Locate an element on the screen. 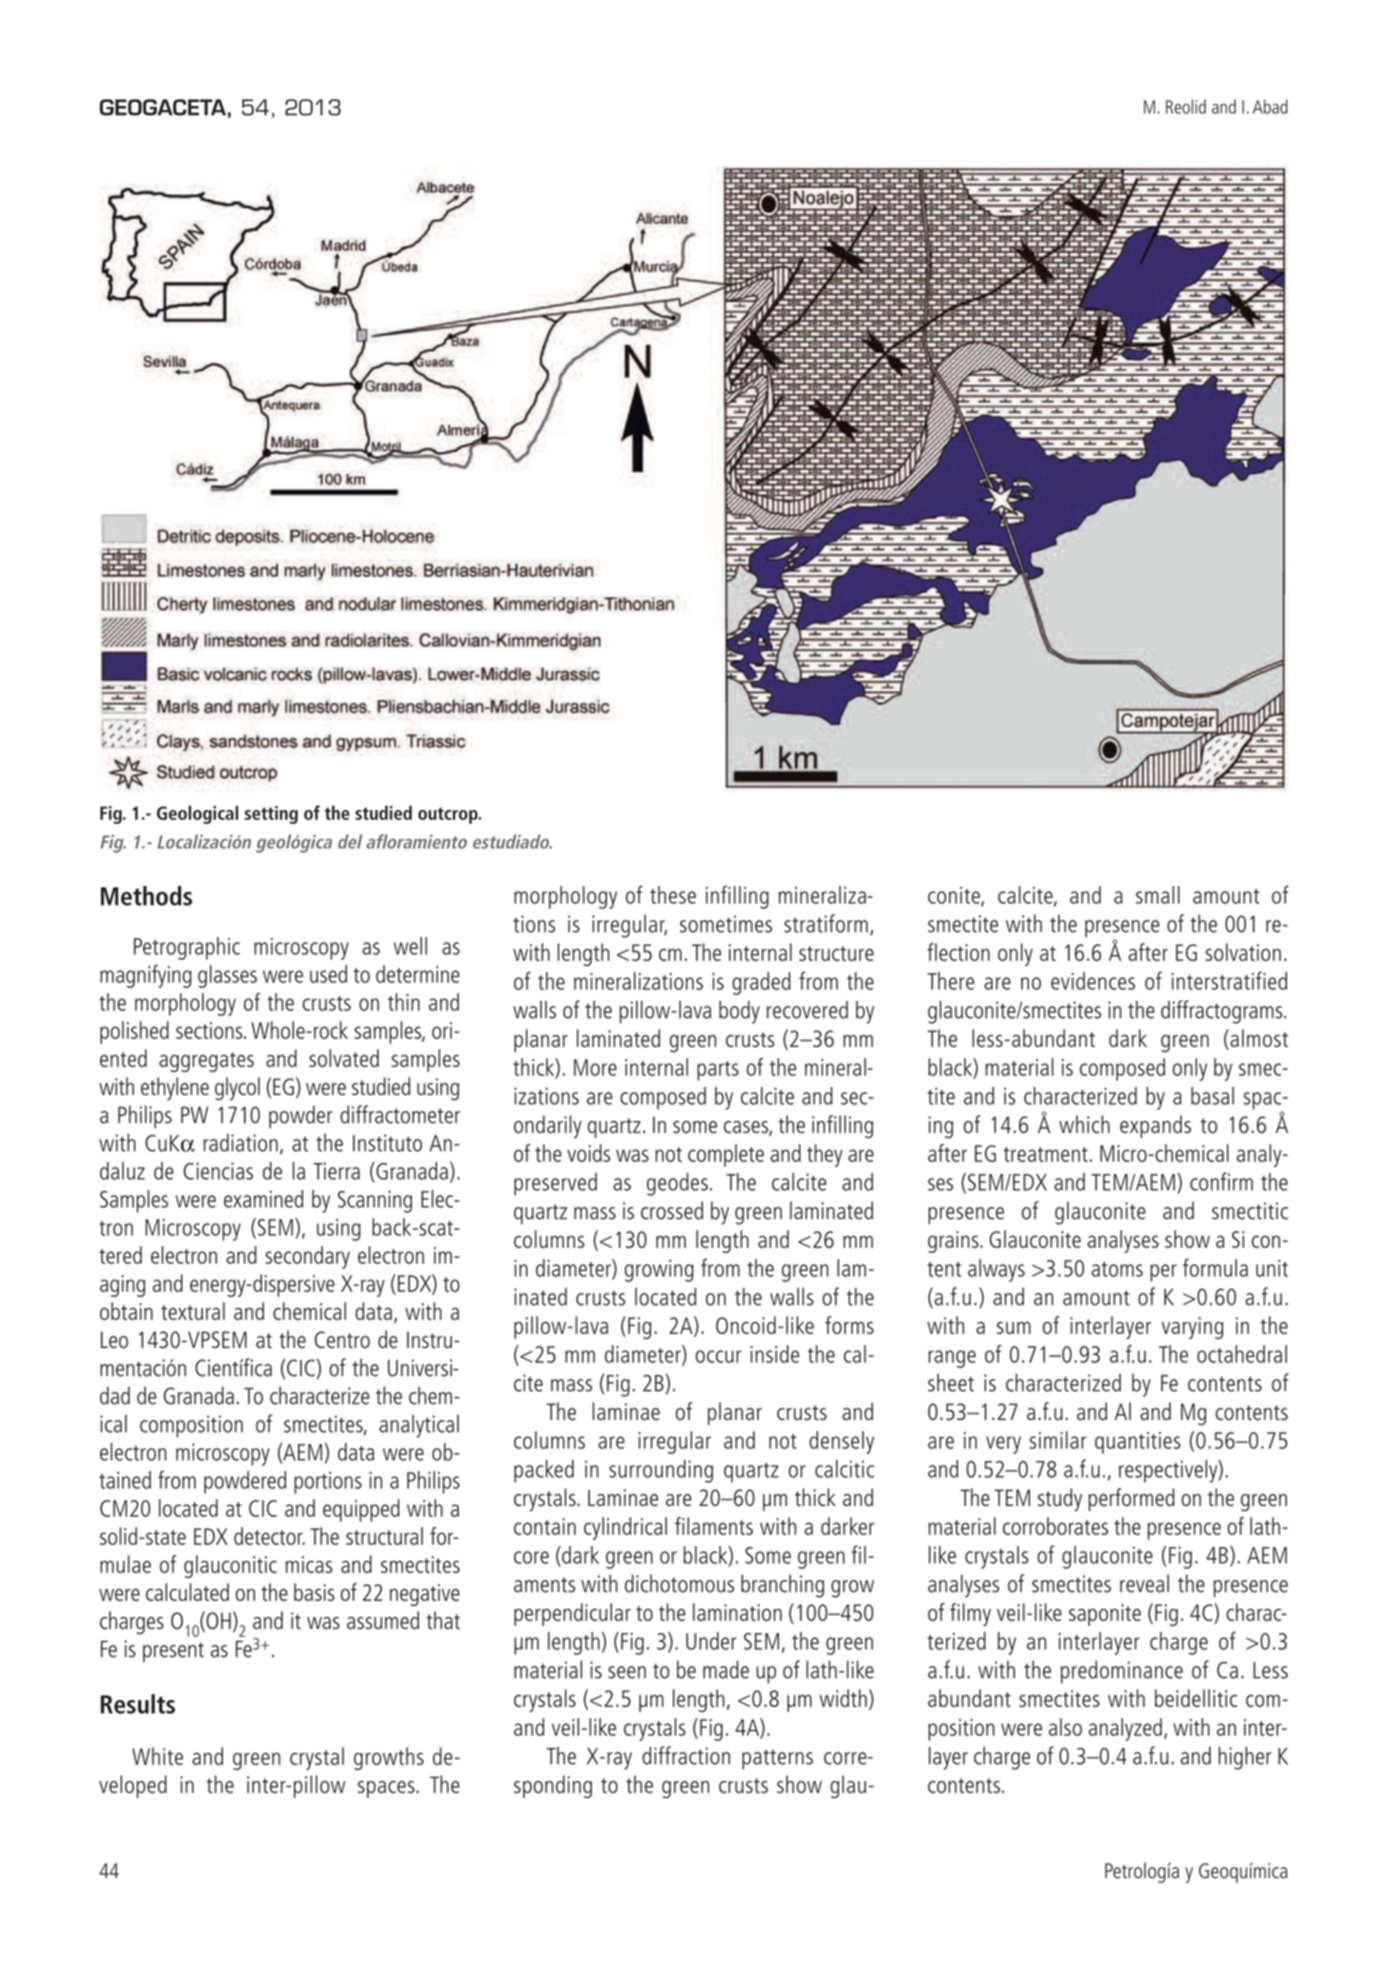 This screenshot has width=1388, height=1964. small is located at coordinates (1158, 895).
